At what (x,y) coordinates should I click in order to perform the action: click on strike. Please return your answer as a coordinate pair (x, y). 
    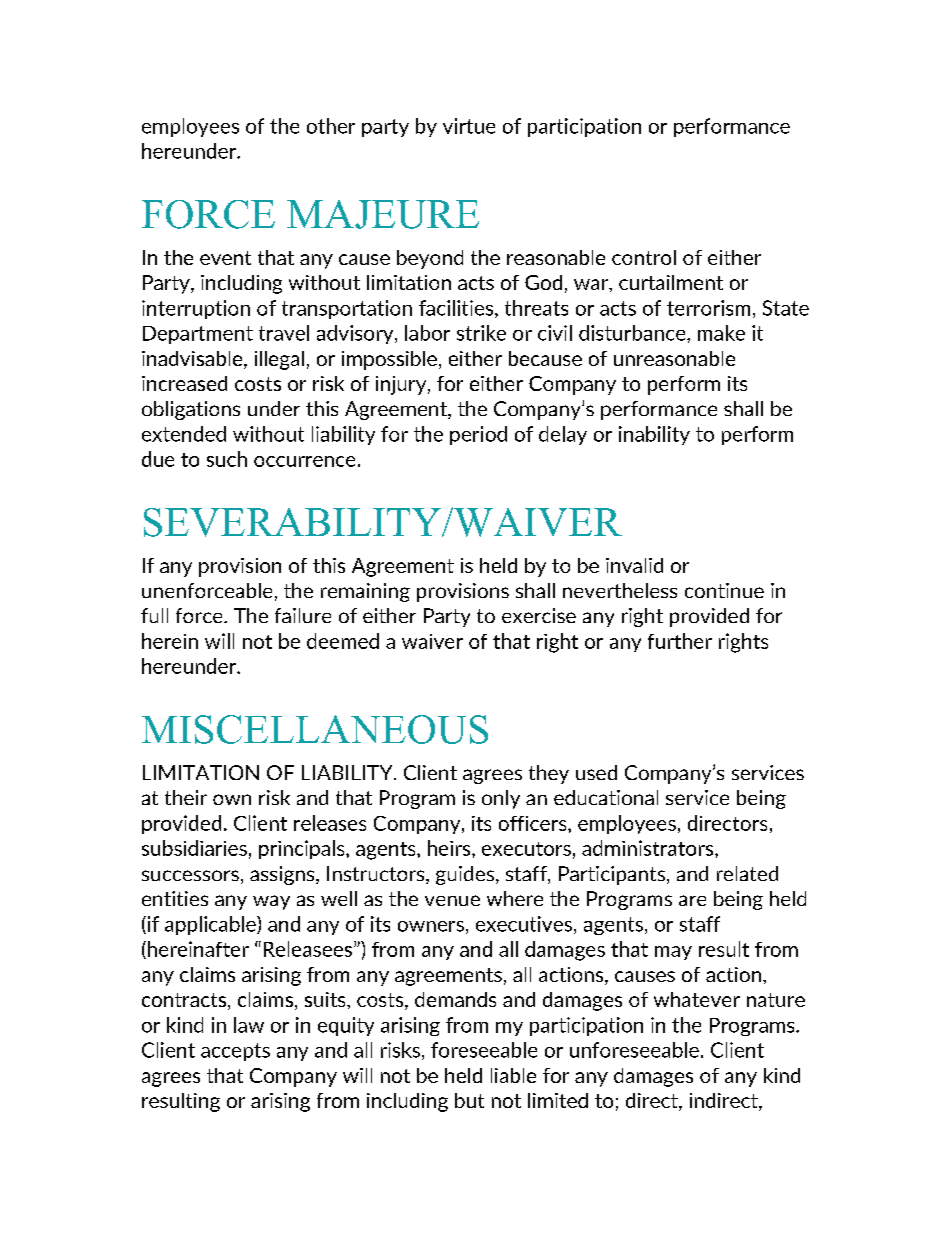
    Looking at the image, I should click on (481, 333).
